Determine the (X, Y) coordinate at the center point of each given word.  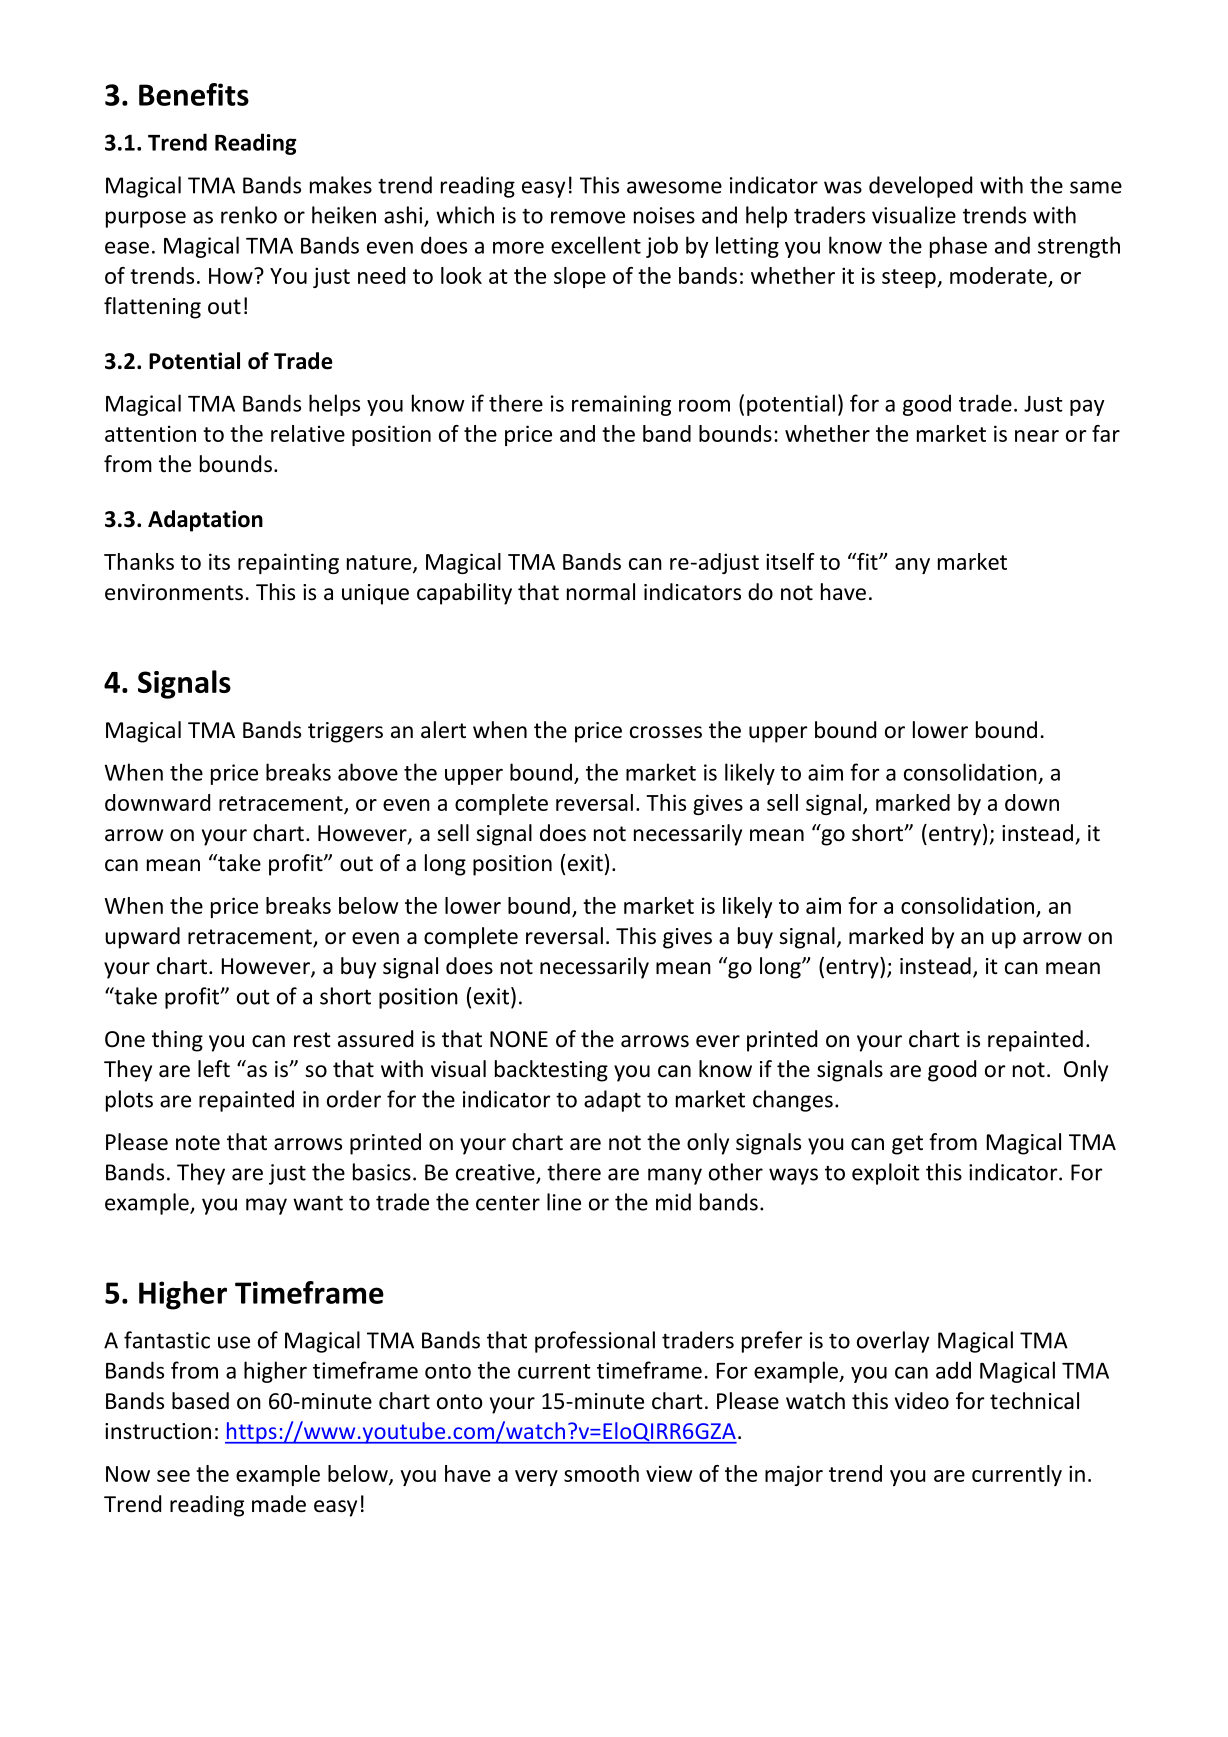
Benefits (194, 94)
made (279, 1504)
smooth (601, 1473)
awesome (674, 187)
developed (920, 187)
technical (1034, 1401)
